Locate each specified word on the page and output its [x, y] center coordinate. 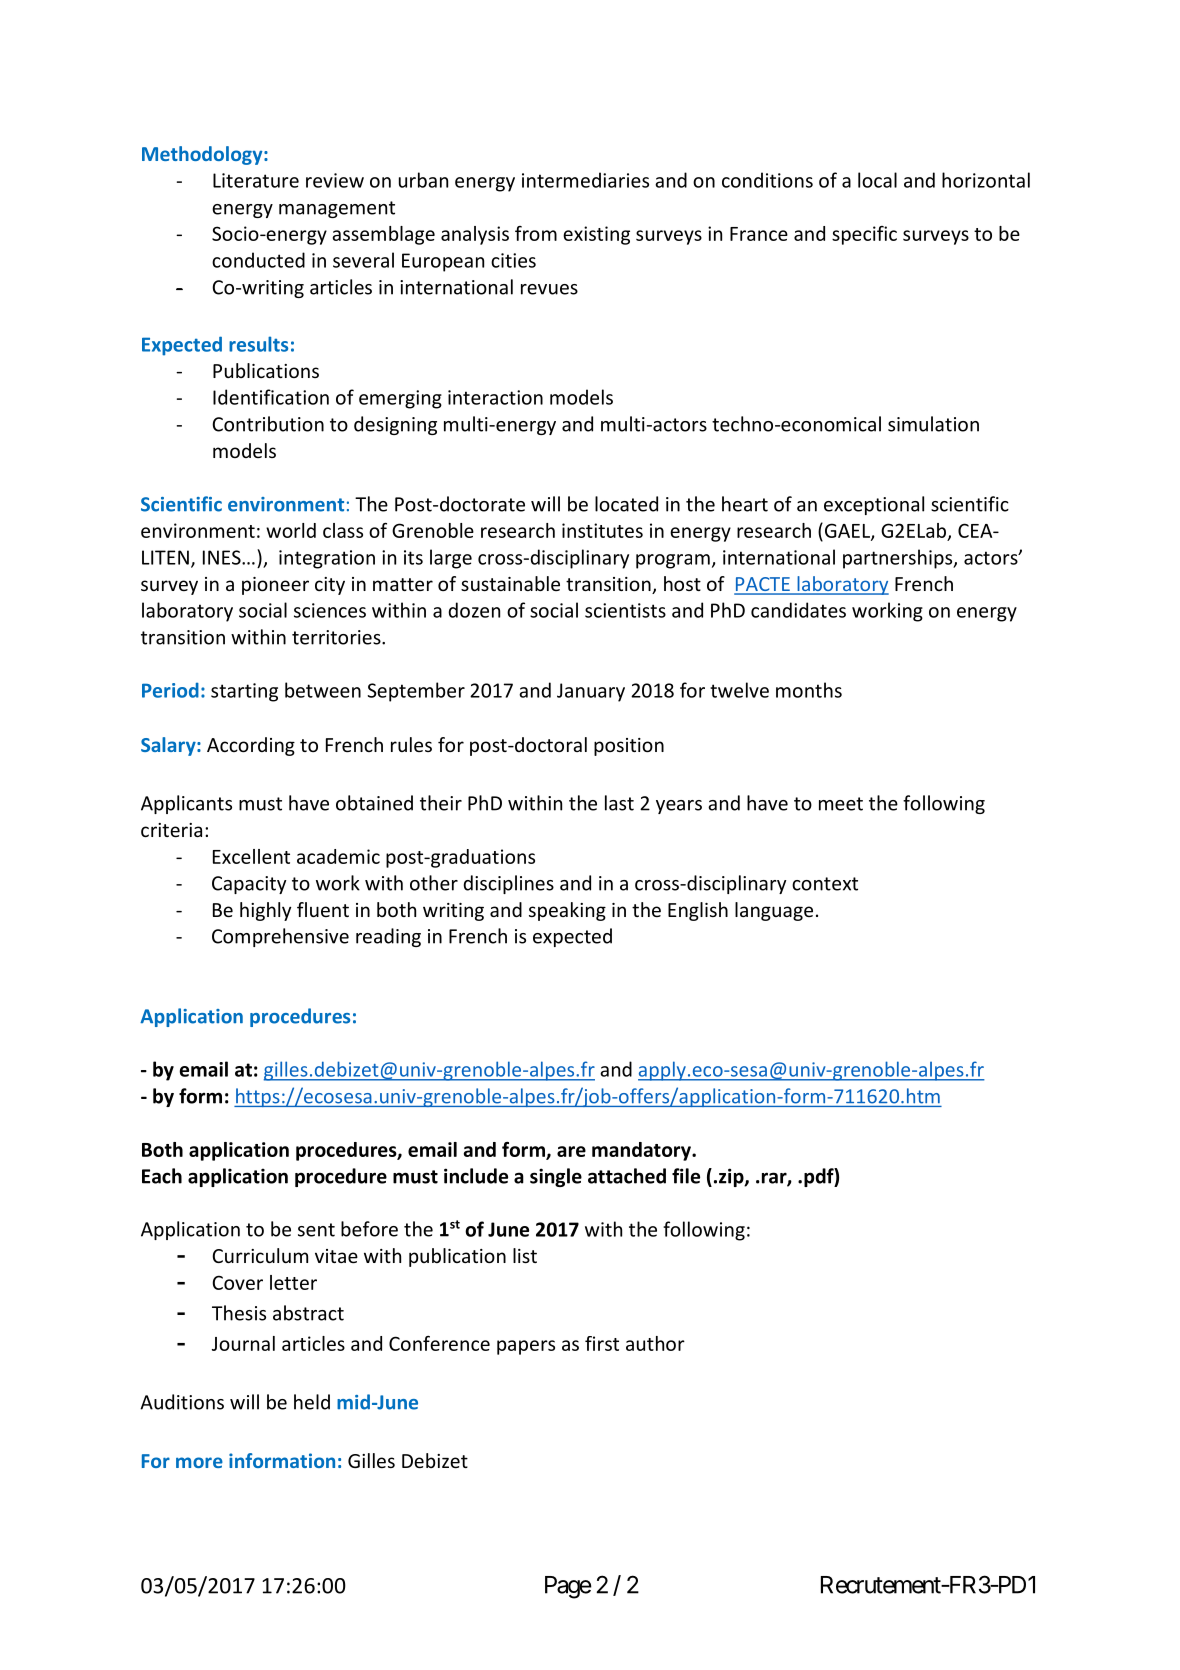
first [602, 1343]
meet [841, 804]
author [655, 1343]
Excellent [251, 856]
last [619, 803]
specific [864, 235]
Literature [256, 180]
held [312, 1402]
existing [596, 235]
